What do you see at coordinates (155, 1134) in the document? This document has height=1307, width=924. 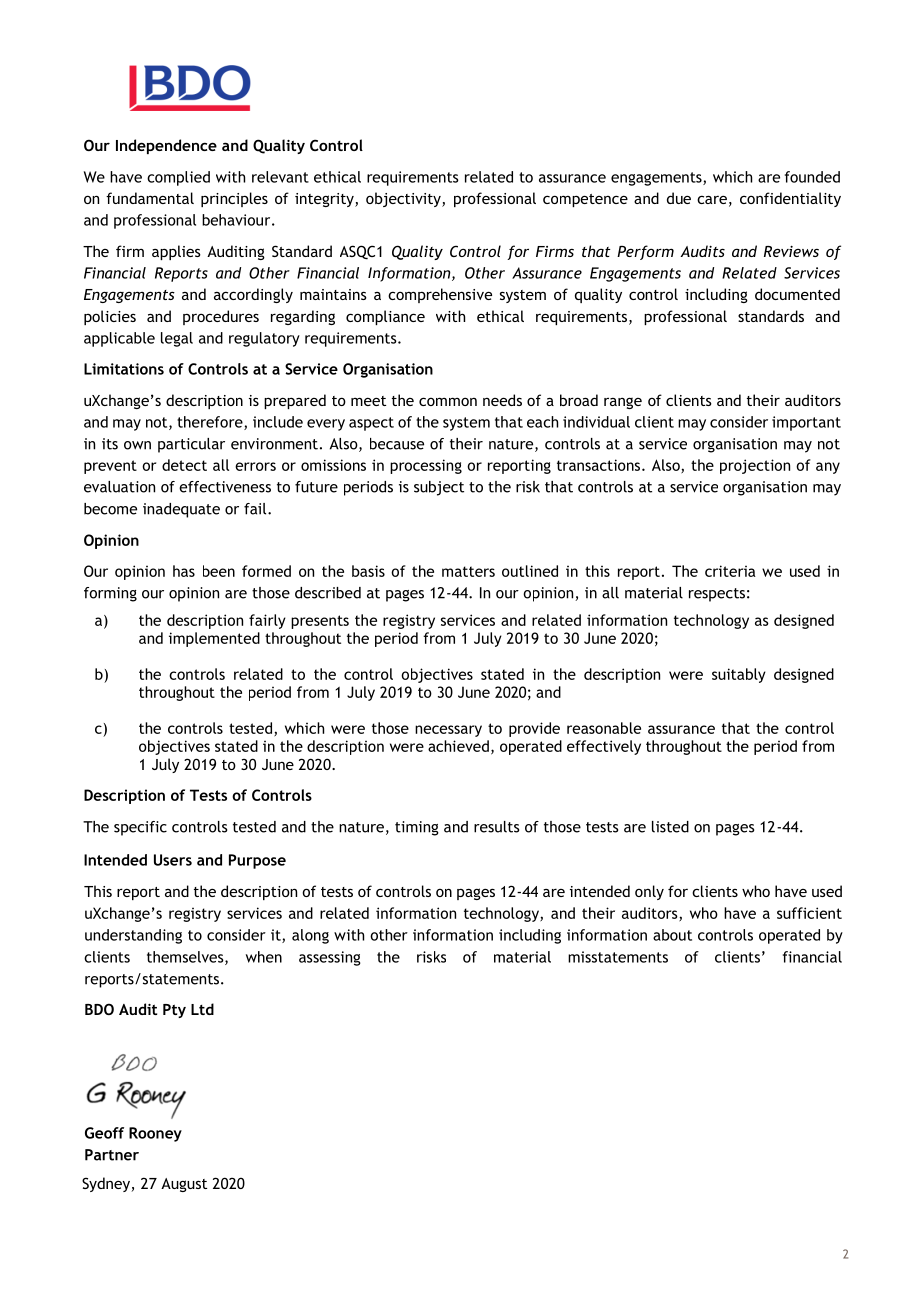 I see `Rooney` at bounding box center [155, 1134].
